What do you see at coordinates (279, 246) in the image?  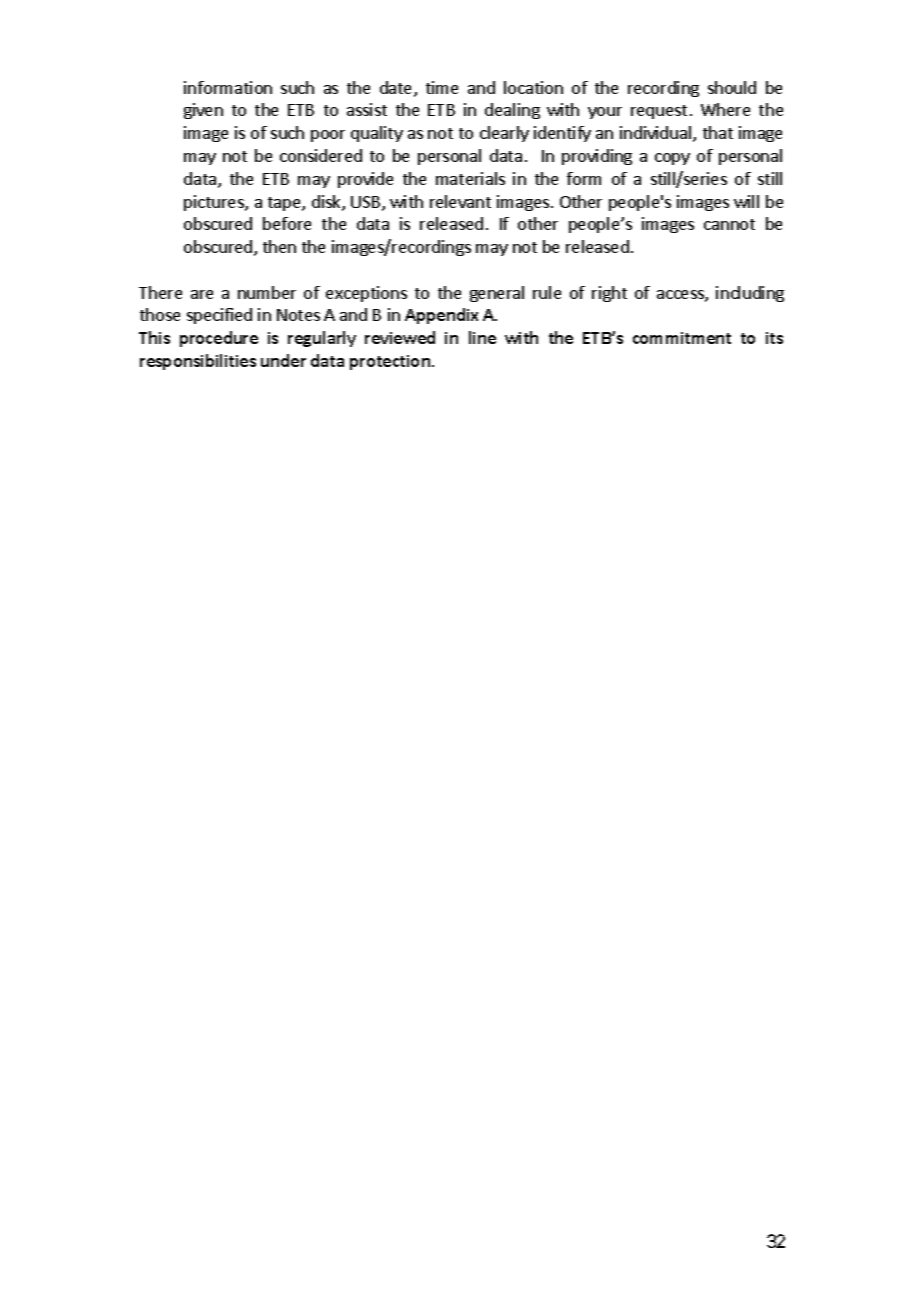 I see `then` at bounding box center [279, 246].
